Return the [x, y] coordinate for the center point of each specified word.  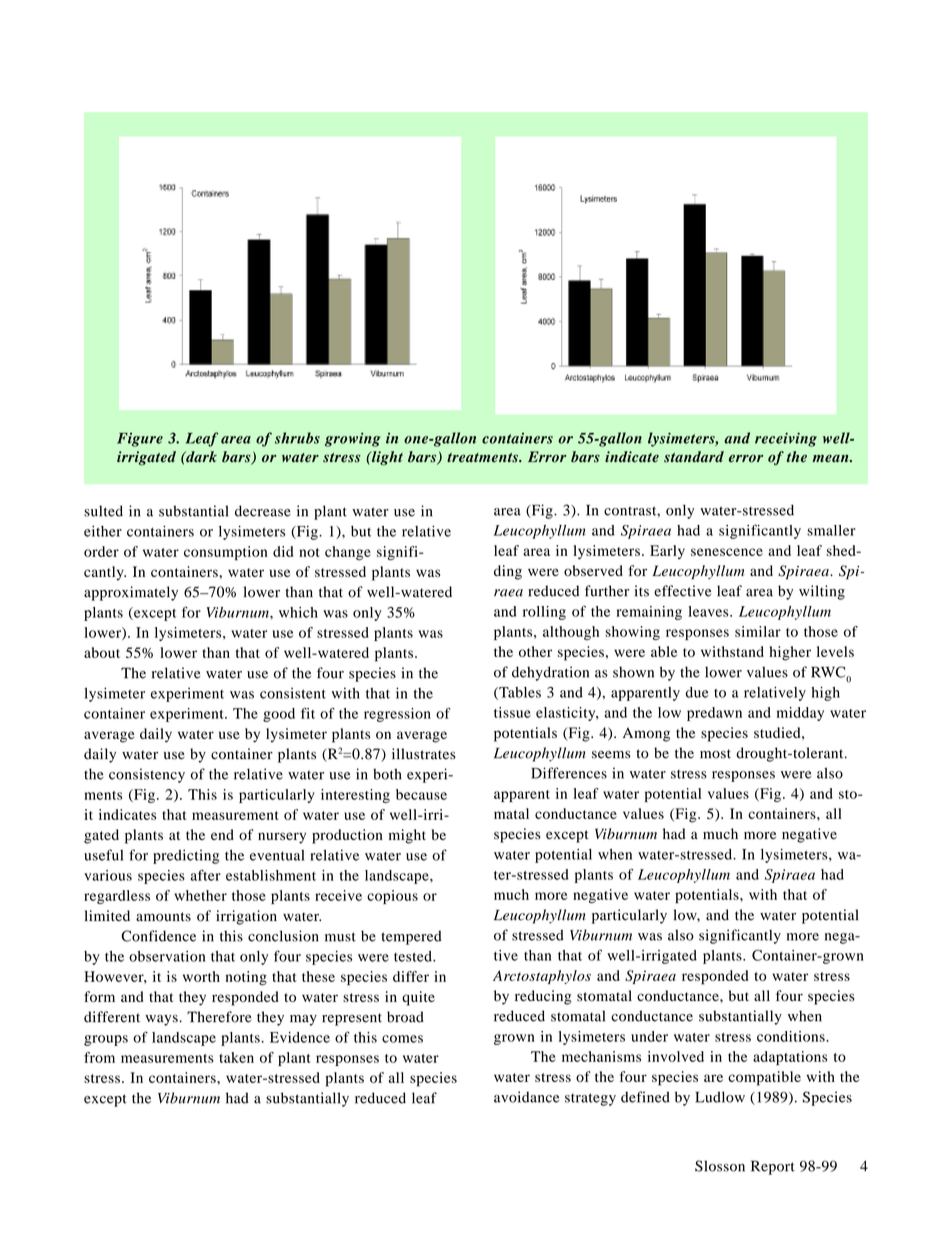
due [697, 692]
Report [773, 1167]
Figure [140, 440]
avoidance [526, 1097]
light [386, 458]
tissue [512, 712]
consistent [293, 693]
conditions [792, 1036]
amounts [163, 917]
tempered [411, 937]
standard [694, 457]
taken [236, 1057]
